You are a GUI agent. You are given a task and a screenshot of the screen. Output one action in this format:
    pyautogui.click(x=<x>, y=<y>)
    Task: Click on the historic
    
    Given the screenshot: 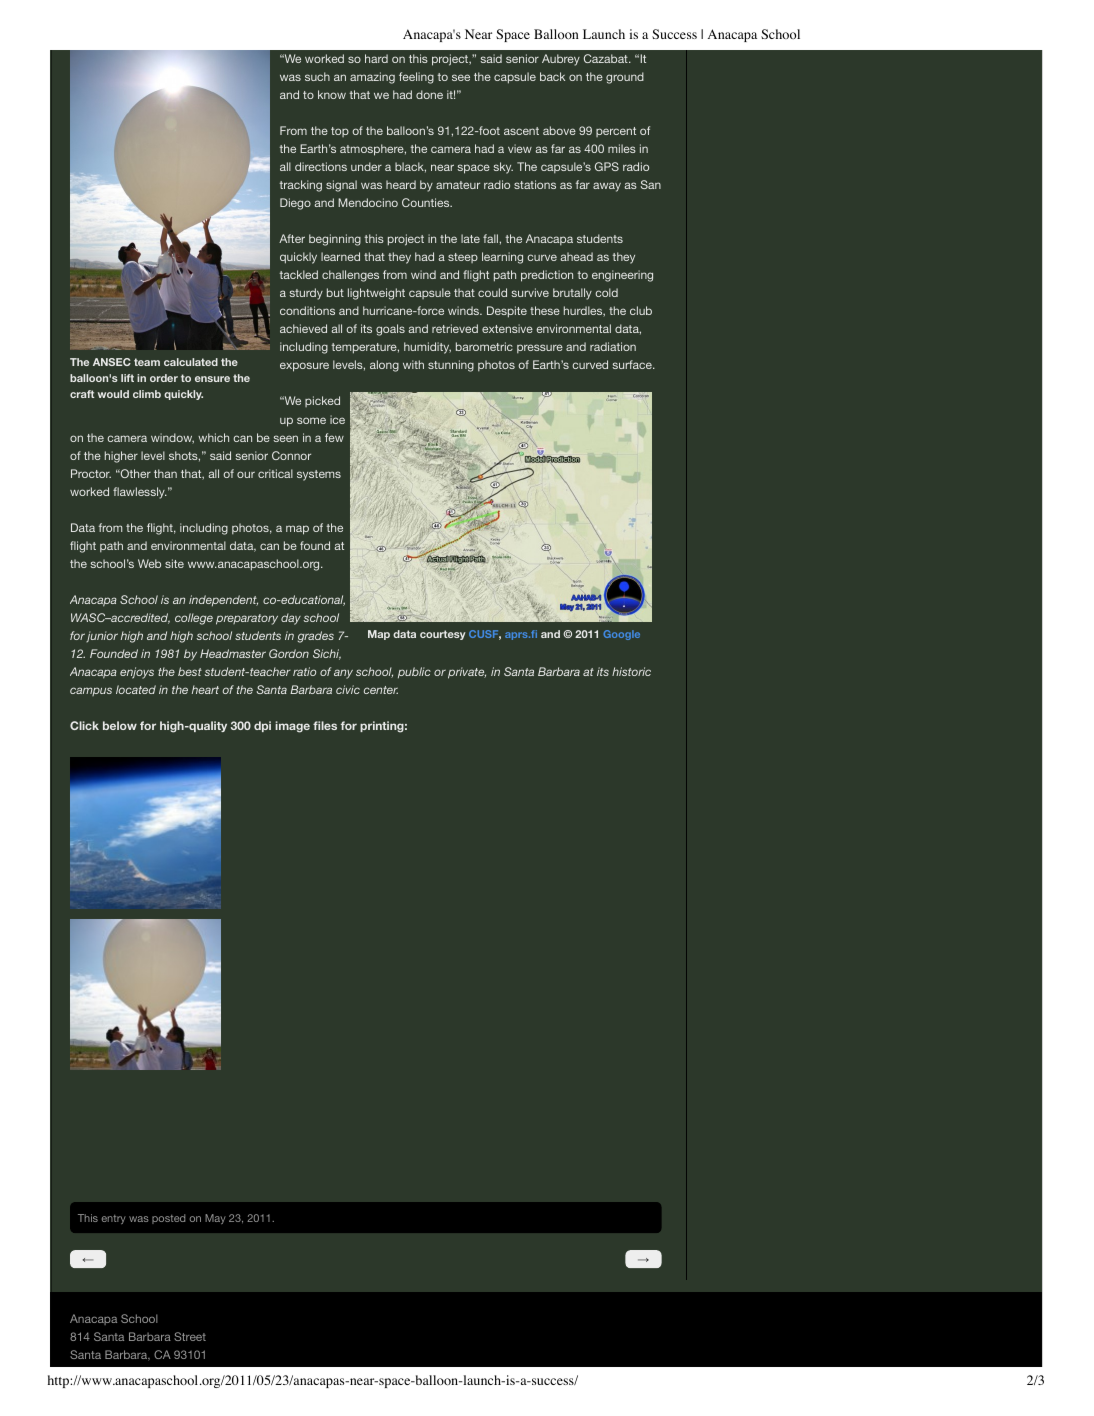 What is the action you would take?
    pyautogui.click(x=631, y=671)
